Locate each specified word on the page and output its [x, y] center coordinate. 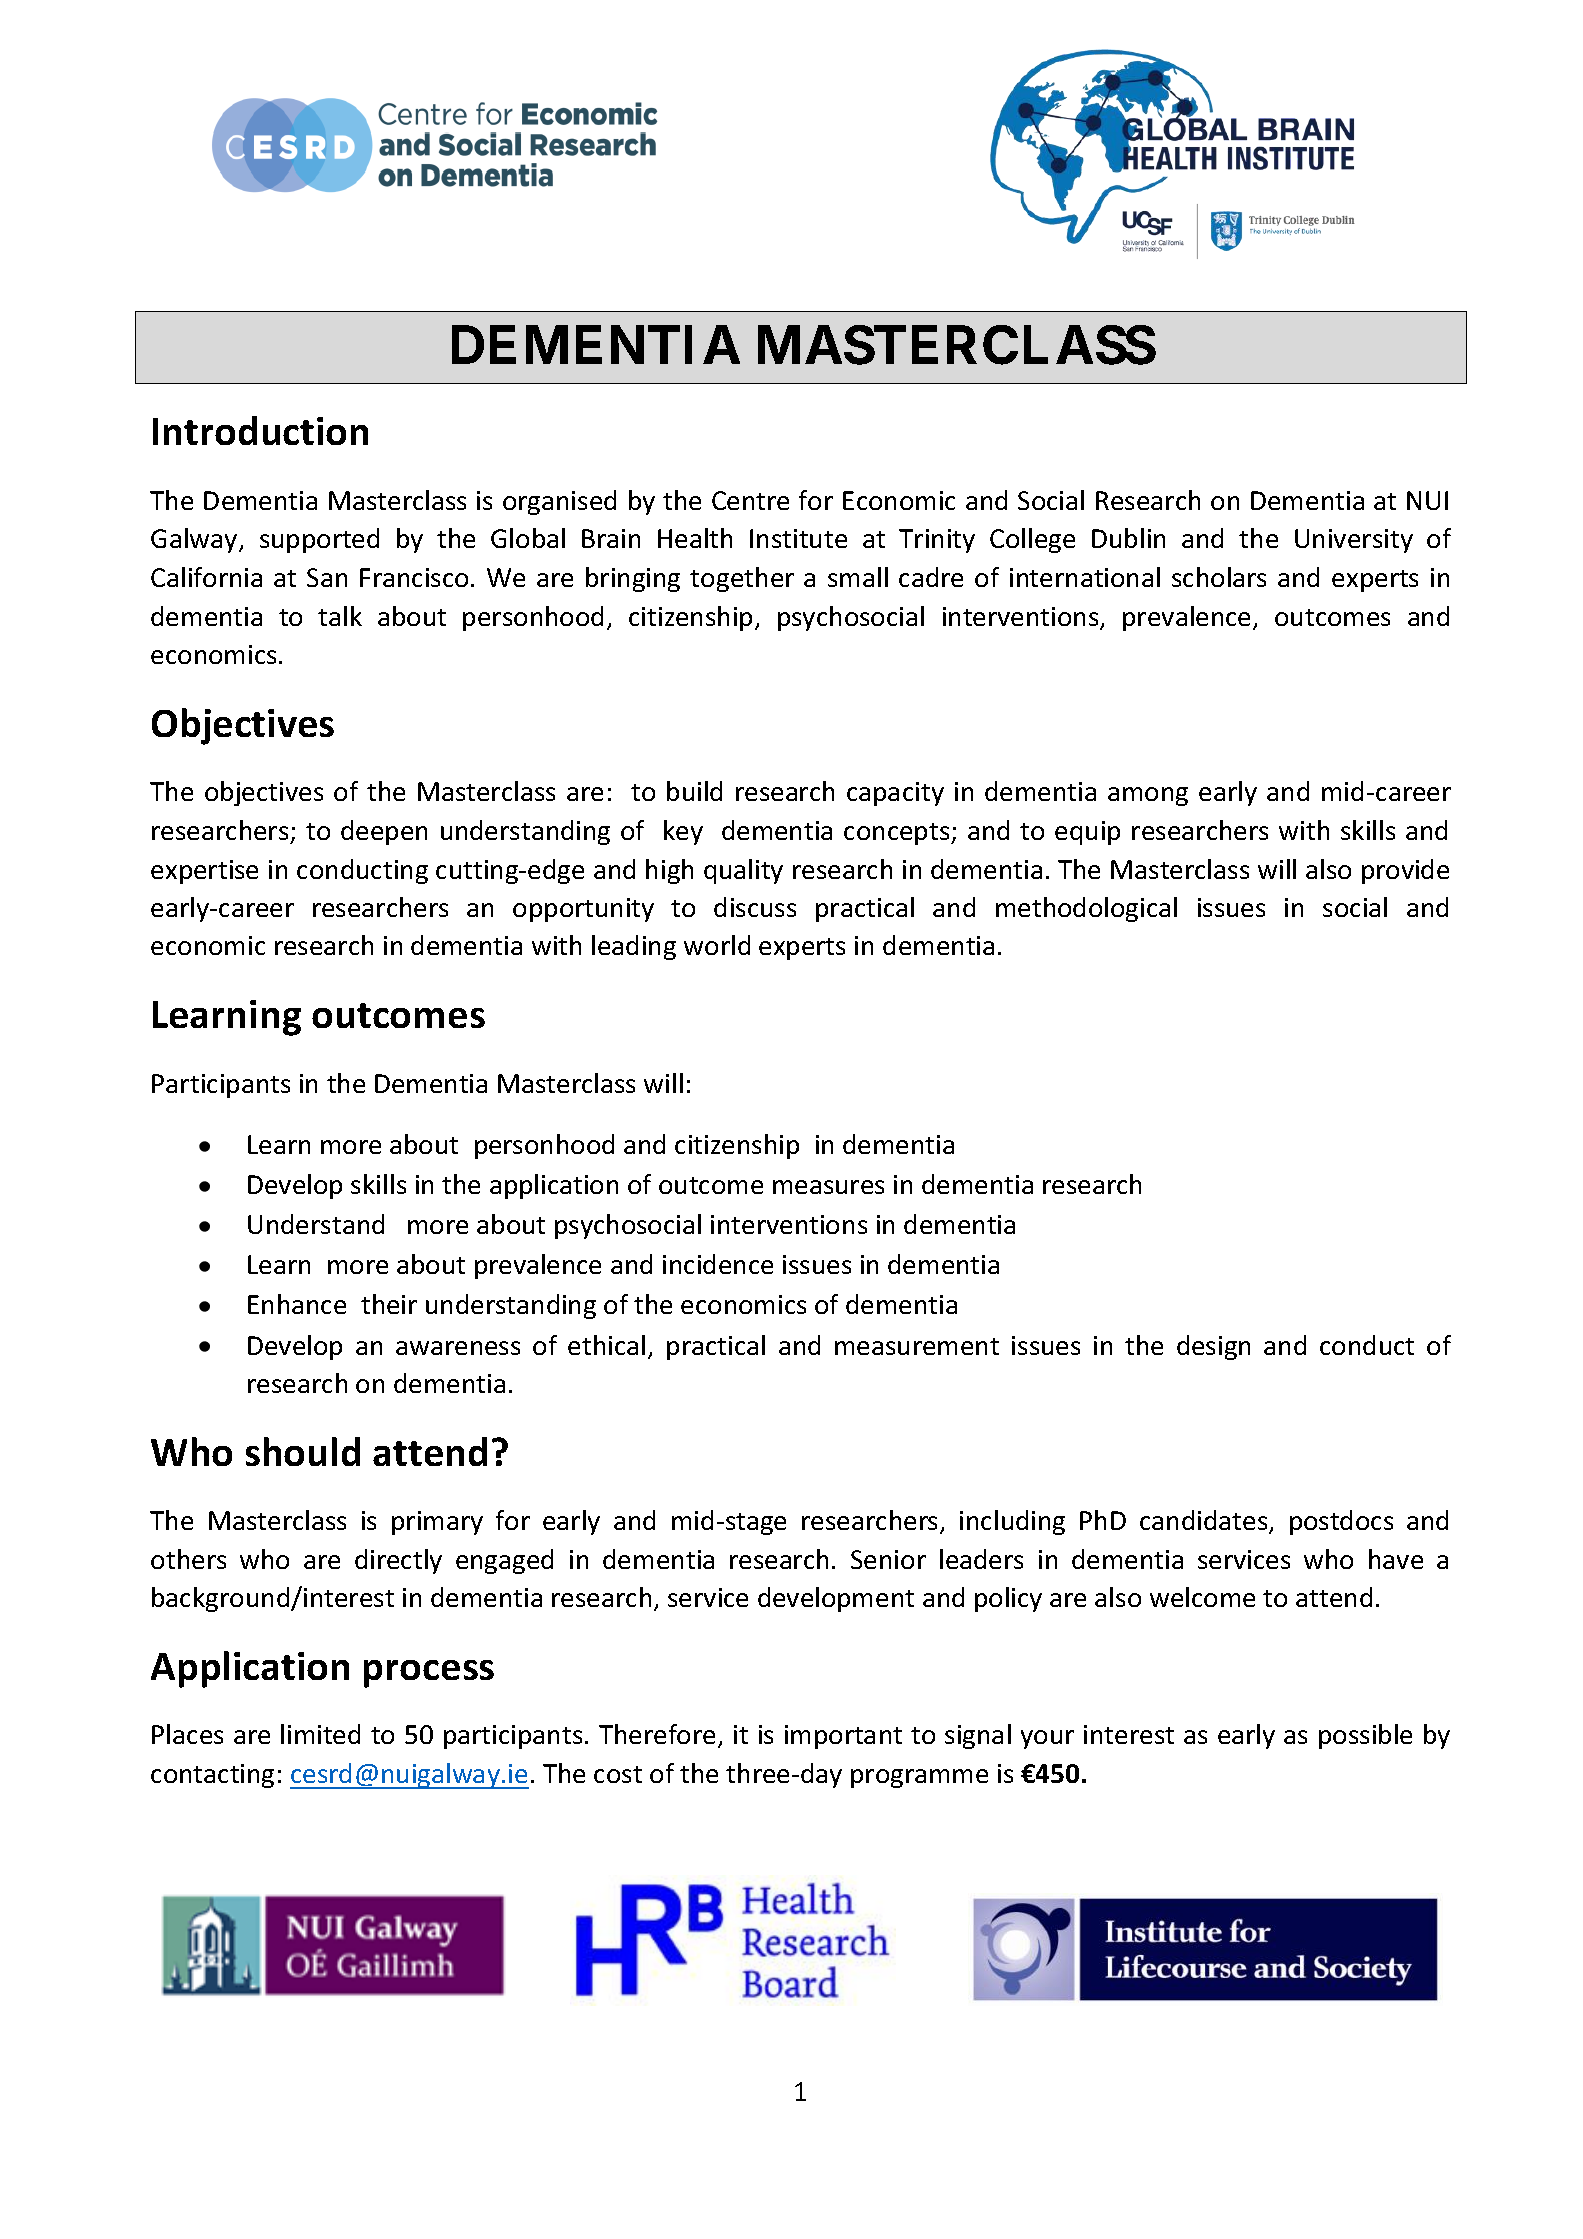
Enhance [297, 1304]
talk [340, 616]
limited [320, 1734]
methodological [1086, 909]
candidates [1205, 1522]
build [694, 791]
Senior [888, 1559]
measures [828, 1187]
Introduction [260, 430]
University [1354, 541]
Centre [750, 500]
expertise [204, 872]
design [1213, 1347]
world [717, 945]
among [1148, 796]
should [303, 1451]
